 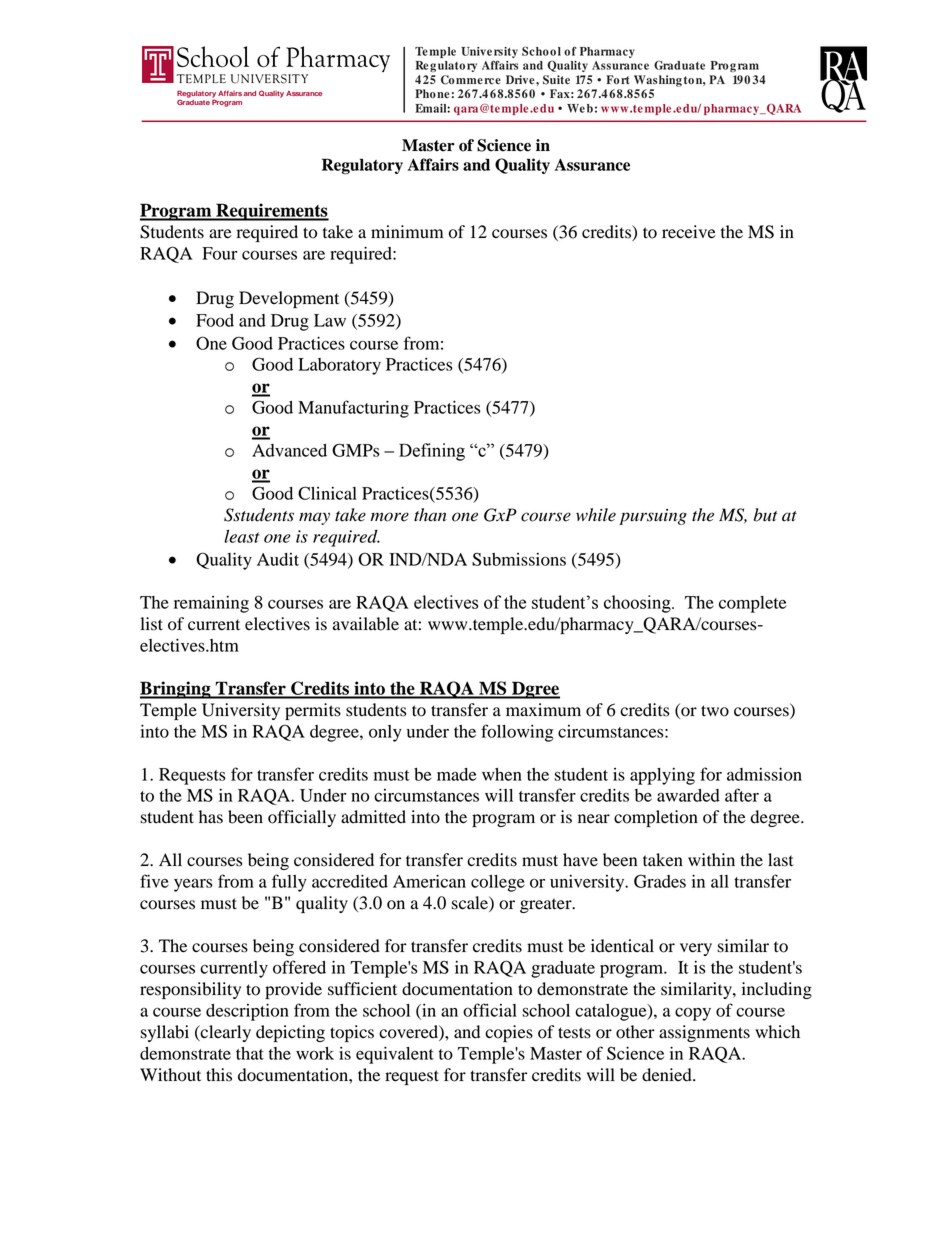 What do you see at coordinates (271, 212) in the screenshot?
I see `Requirements` at bounding box center [271, 212].
